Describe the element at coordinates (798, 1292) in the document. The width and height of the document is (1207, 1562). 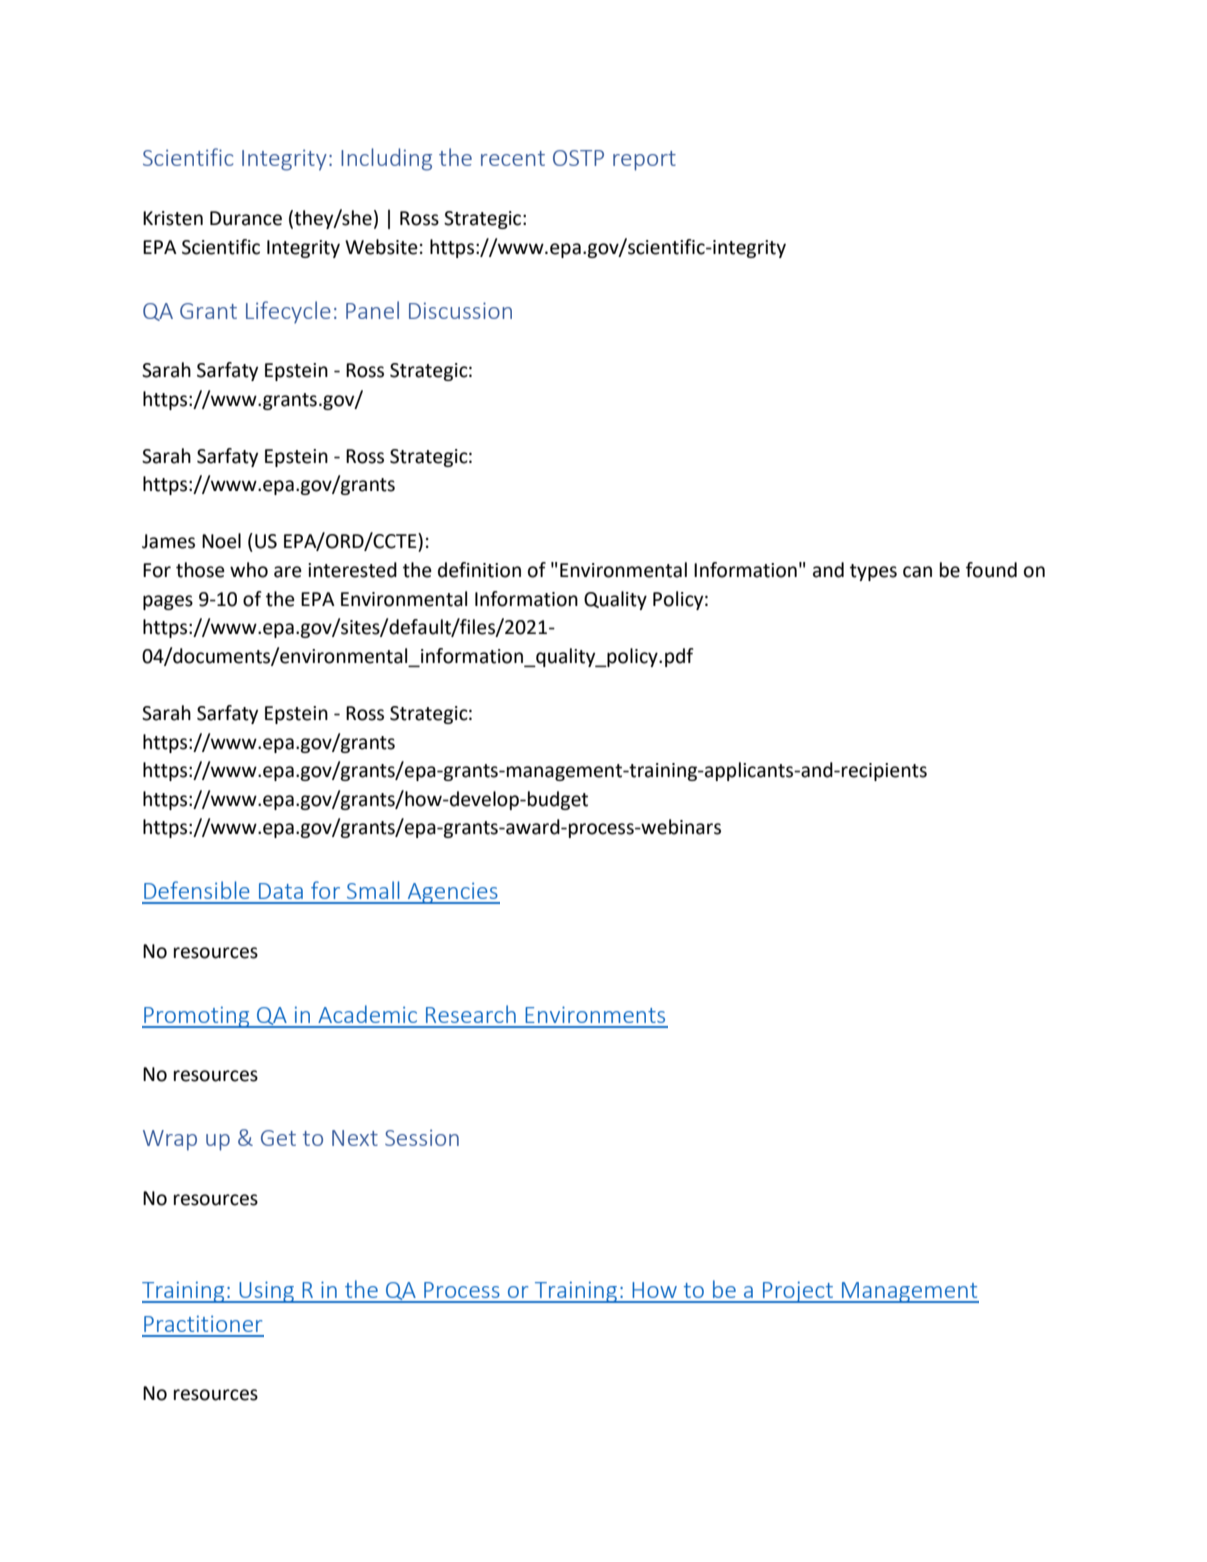
I see `Project` at that location.
